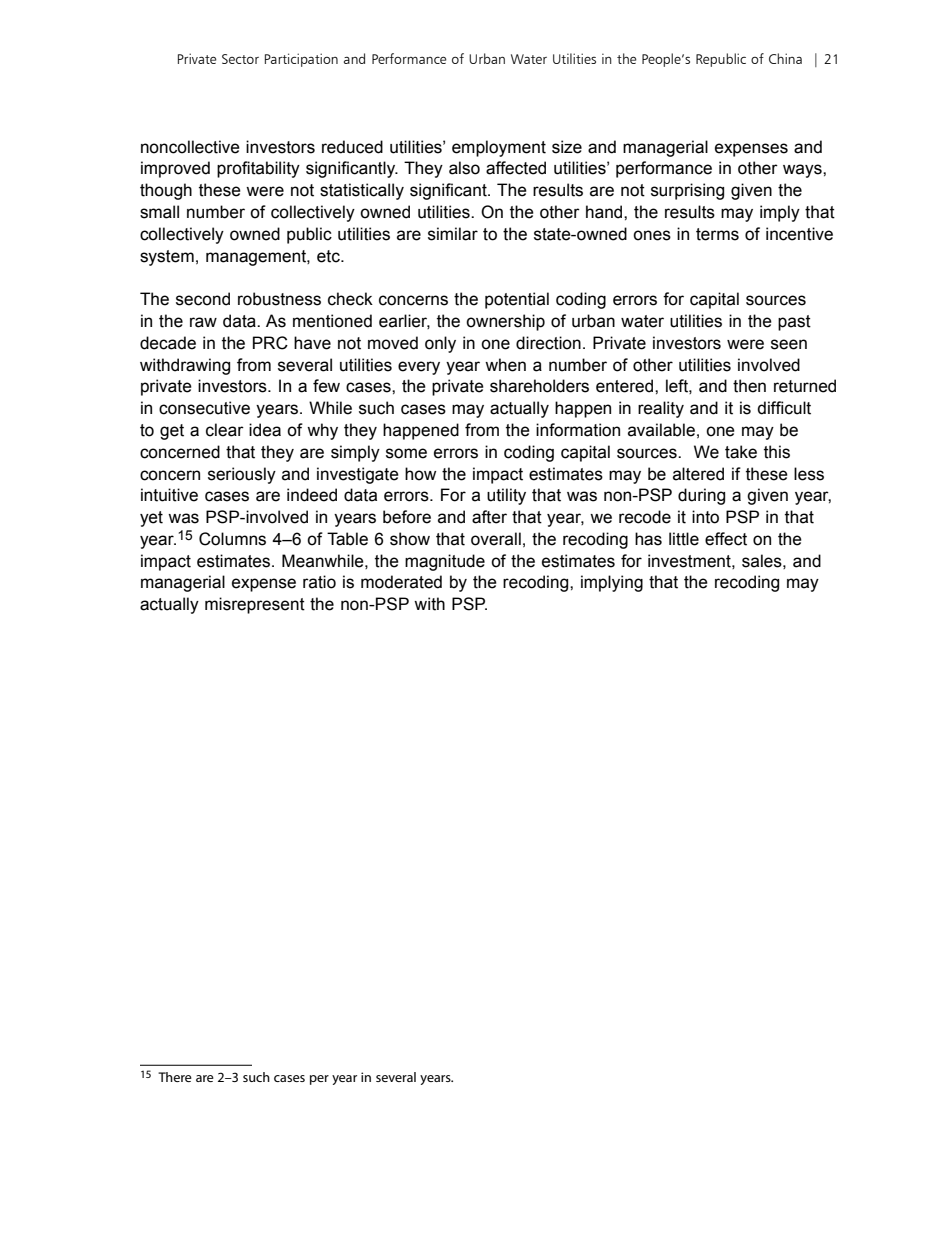 The width and height of the screenshot is (952, 1233). I want to click on moderated, so click(401, 582).
